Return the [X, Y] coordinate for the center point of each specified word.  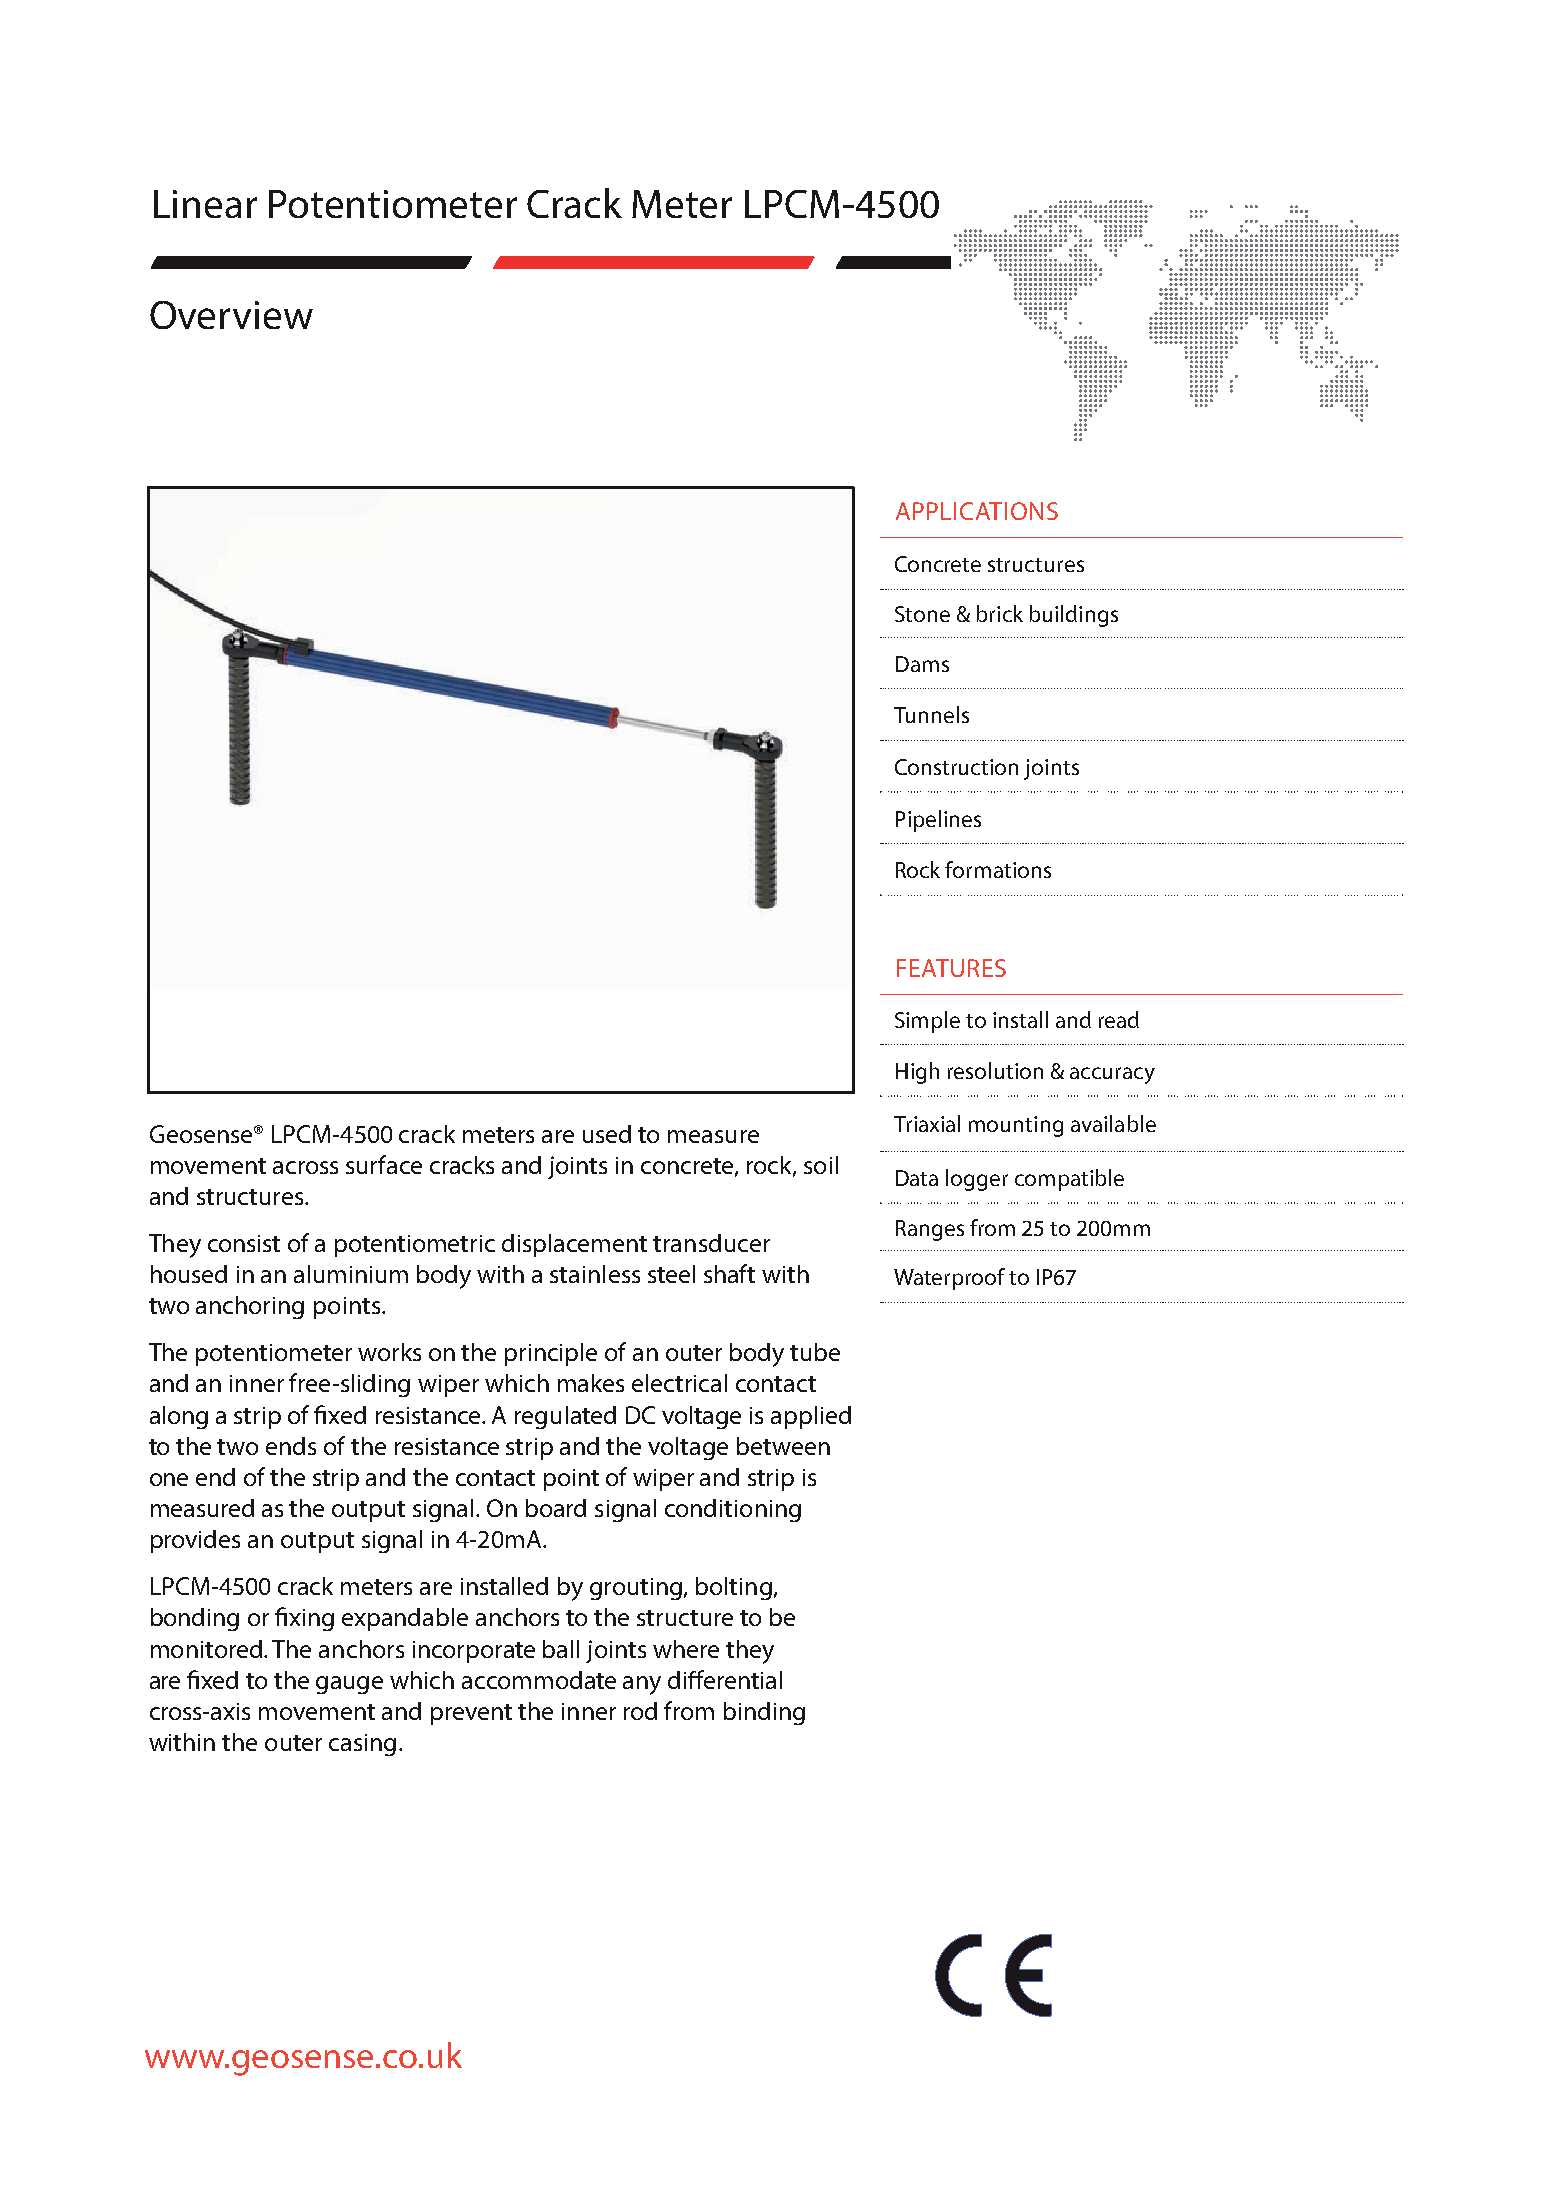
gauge [349, 1685]
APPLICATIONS [977, 511]
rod [640, 1711]
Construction [956, 767]
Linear [205, 204]
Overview [231, 315]
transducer [711, 1243]
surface [384, 1164]
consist [244, 1243]
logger [977, 1180]
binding [764, 1713]
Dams [922, 664]
